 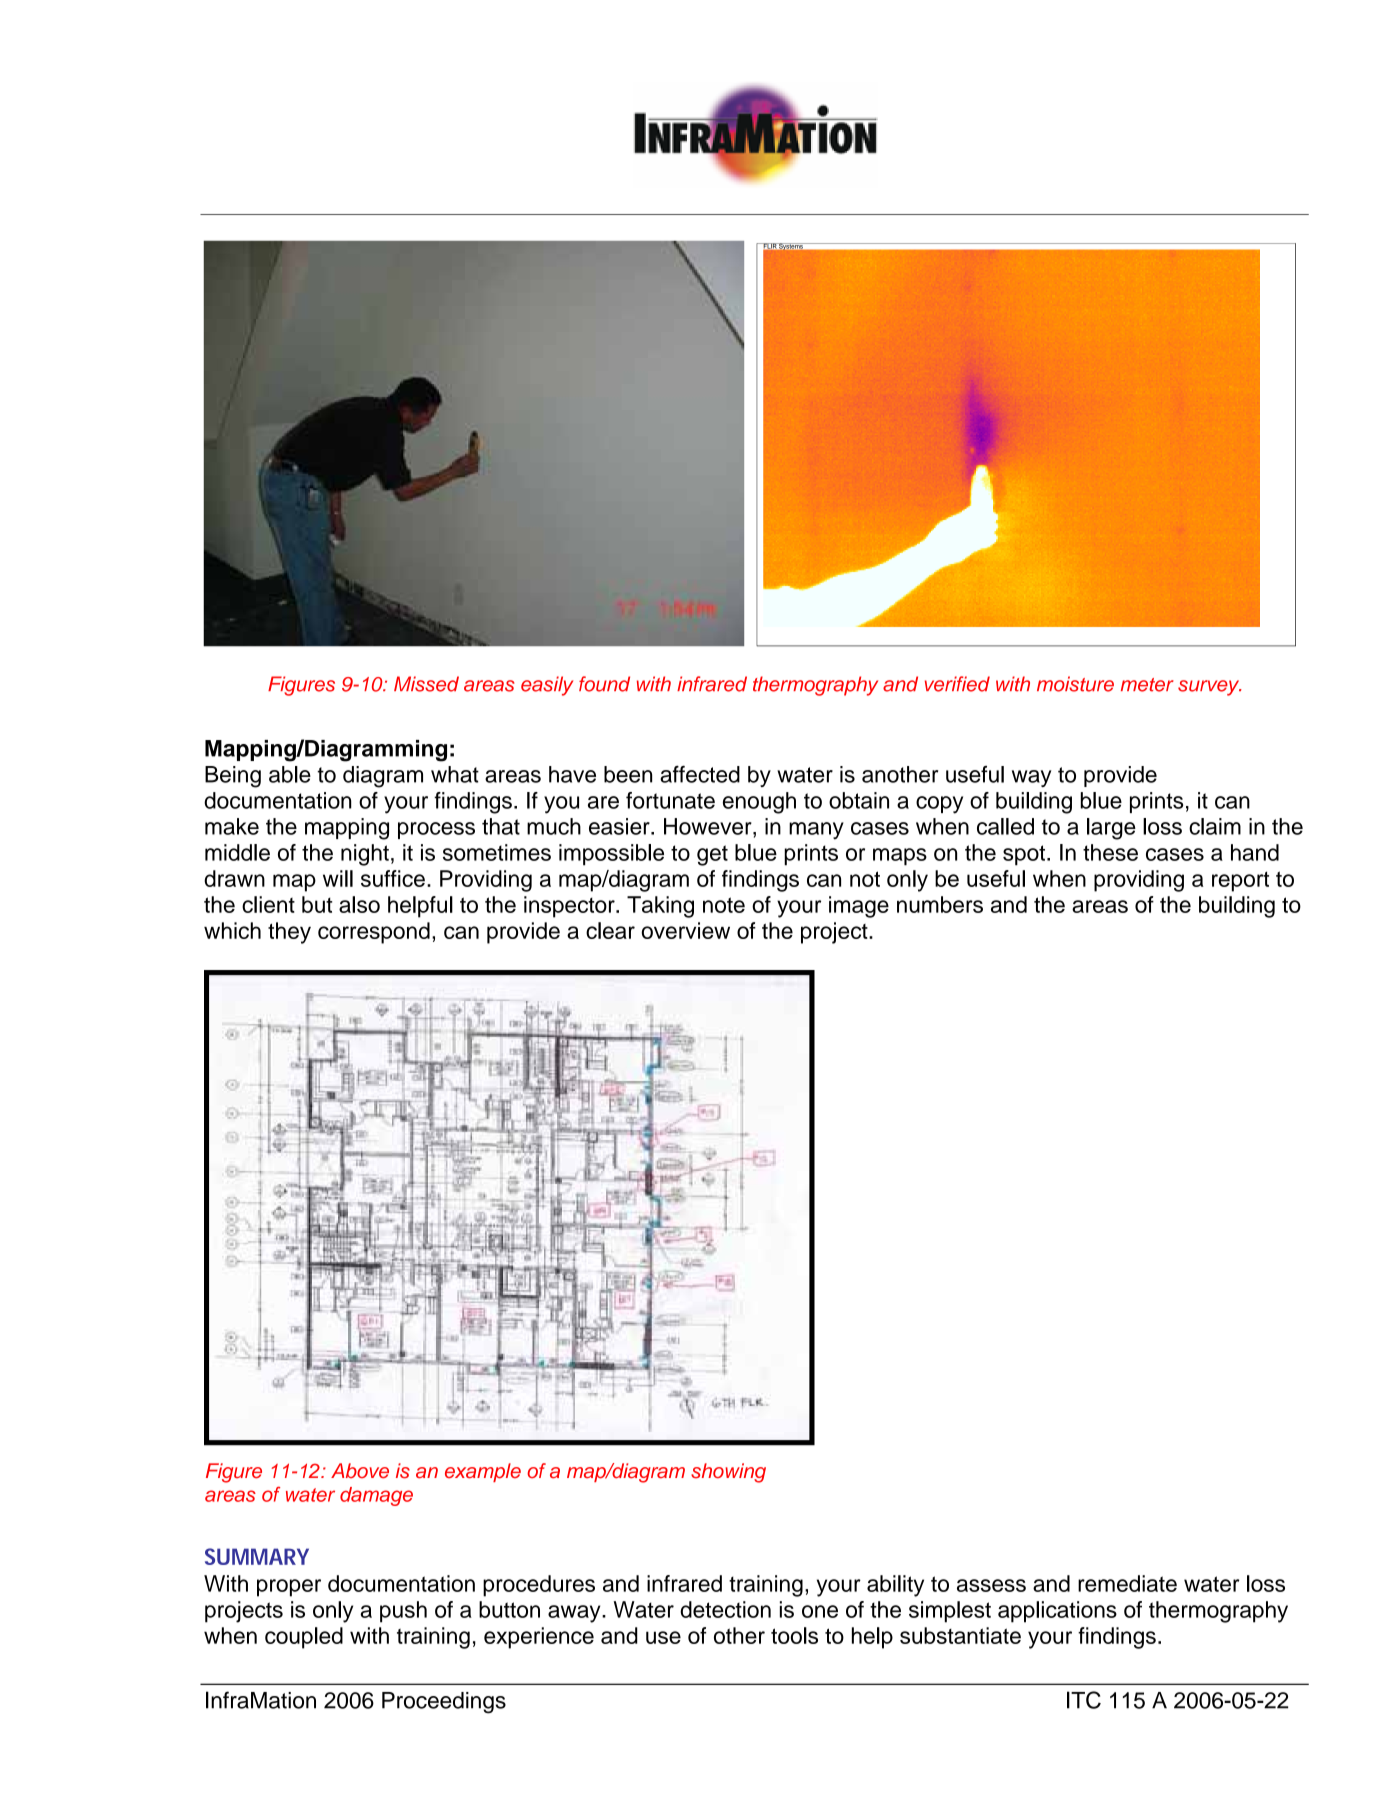 I want to click on meter, so click(x=1147, y=685).
